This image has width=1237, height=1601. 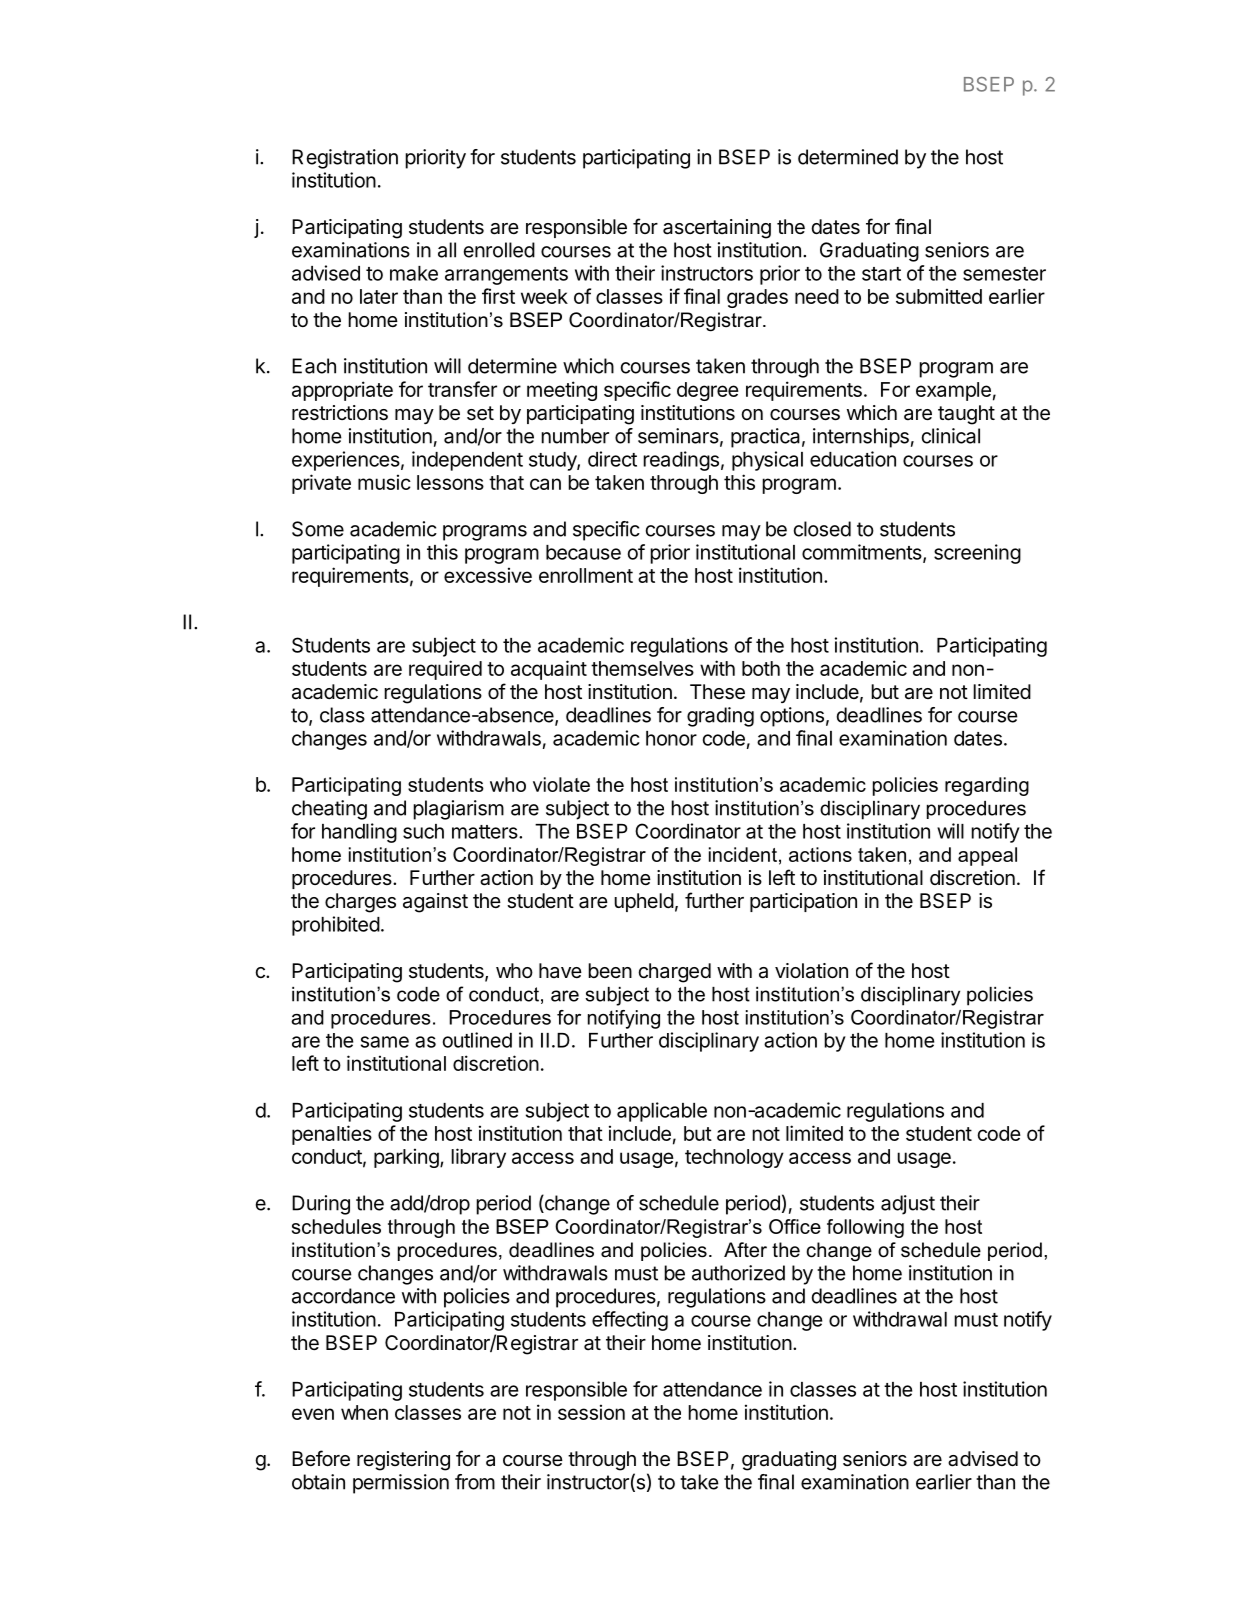 What do you see at coordinates (881, 274) in the image?
I see `start` at bounding box center [881, 274].
